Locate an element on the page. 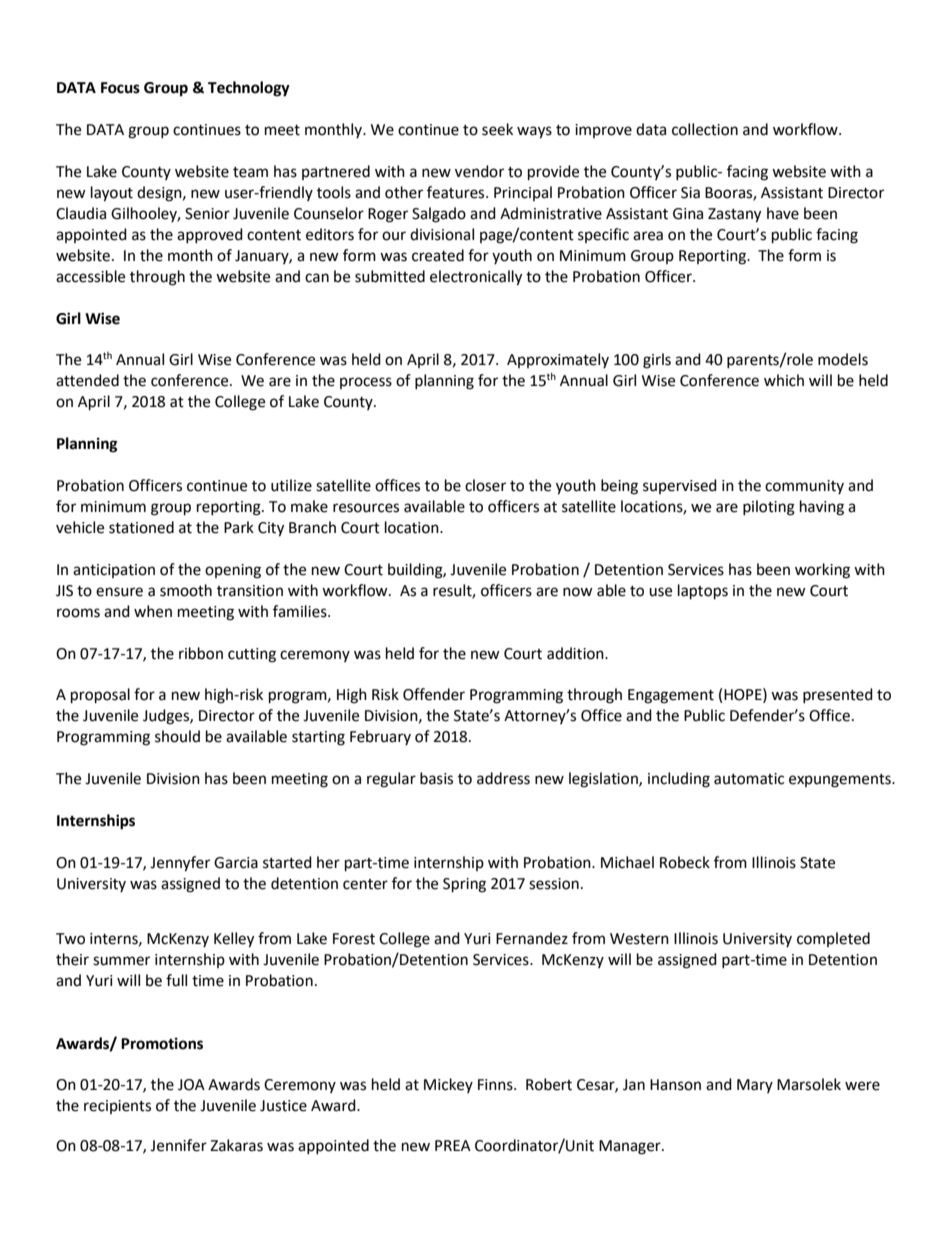  closer is located at coordinates (485, 485).
